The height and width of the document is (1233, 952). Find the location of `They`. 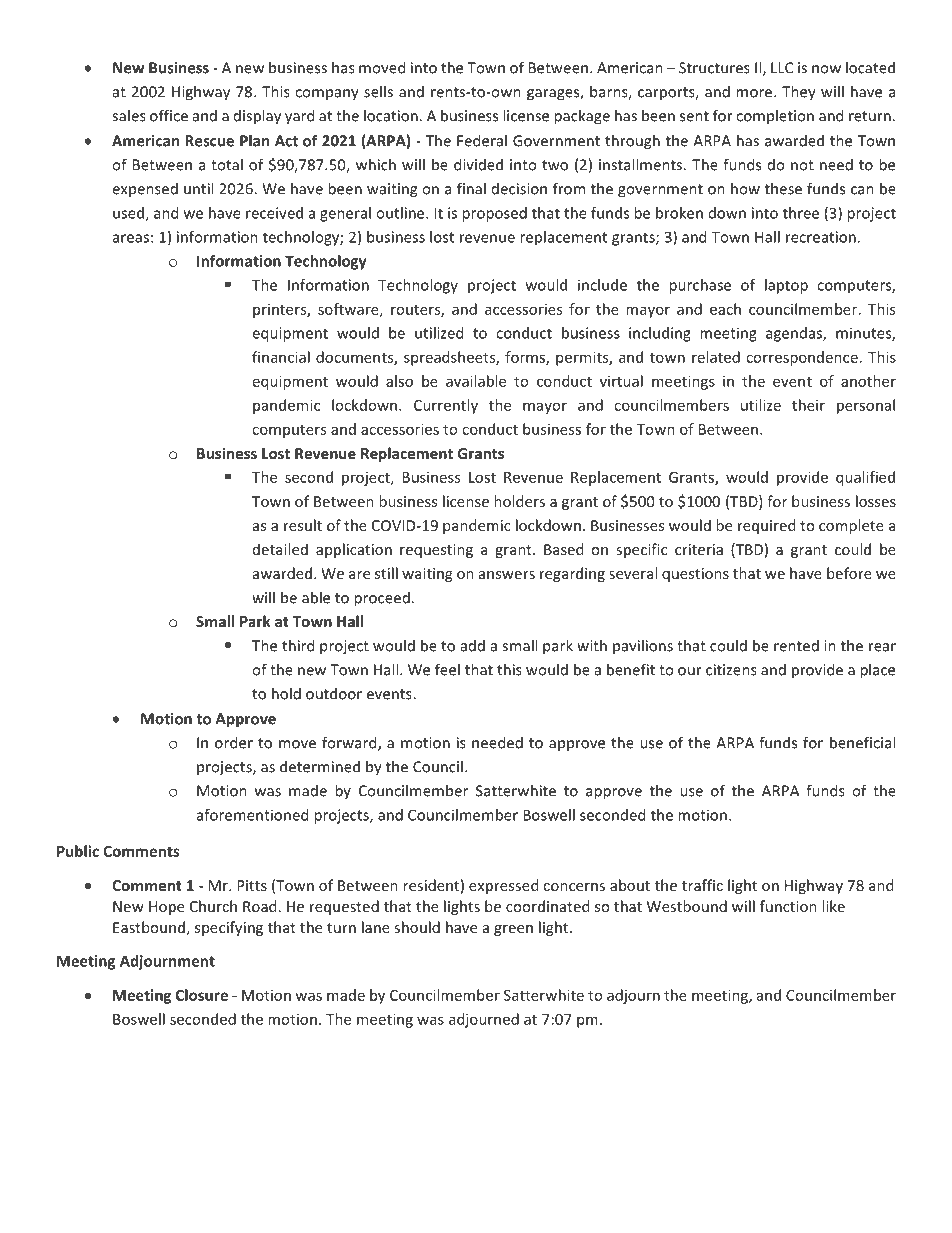

They is located at coordinates (799, 93).
